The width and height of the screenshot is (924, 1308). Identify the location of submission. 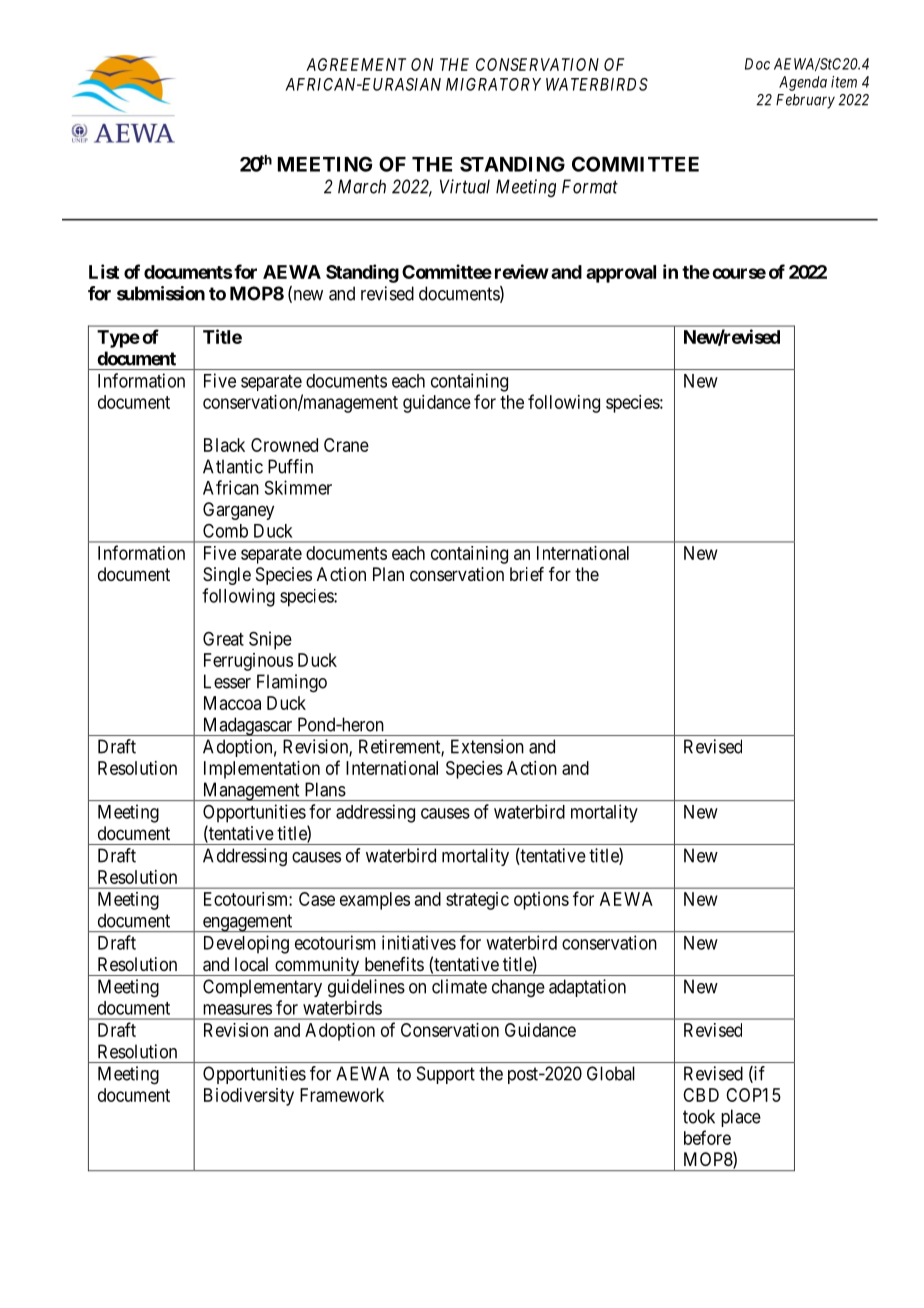
(161, 293).
